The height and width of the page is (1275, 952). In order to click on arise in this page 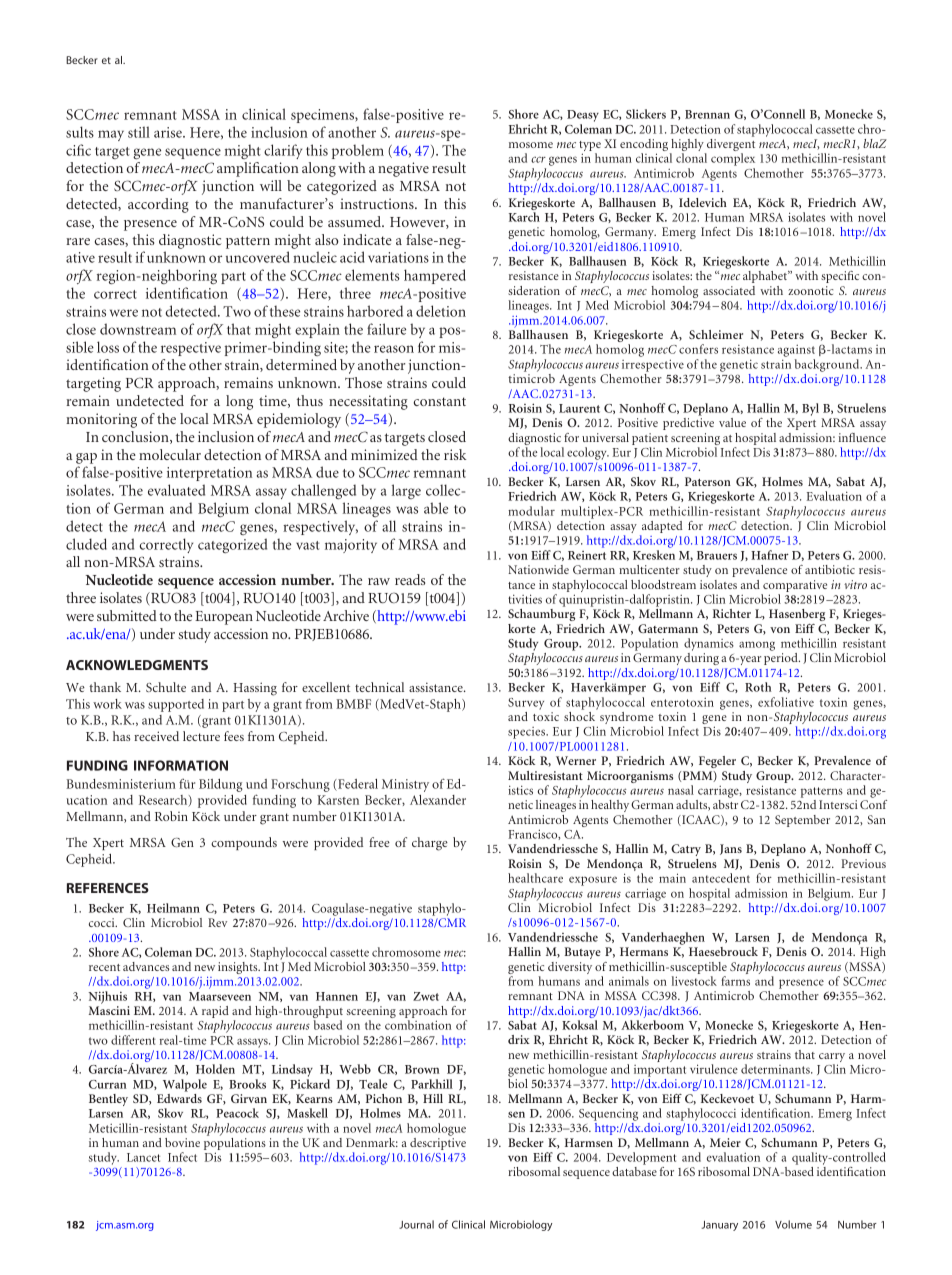, I will do `click(169, 132)`.
